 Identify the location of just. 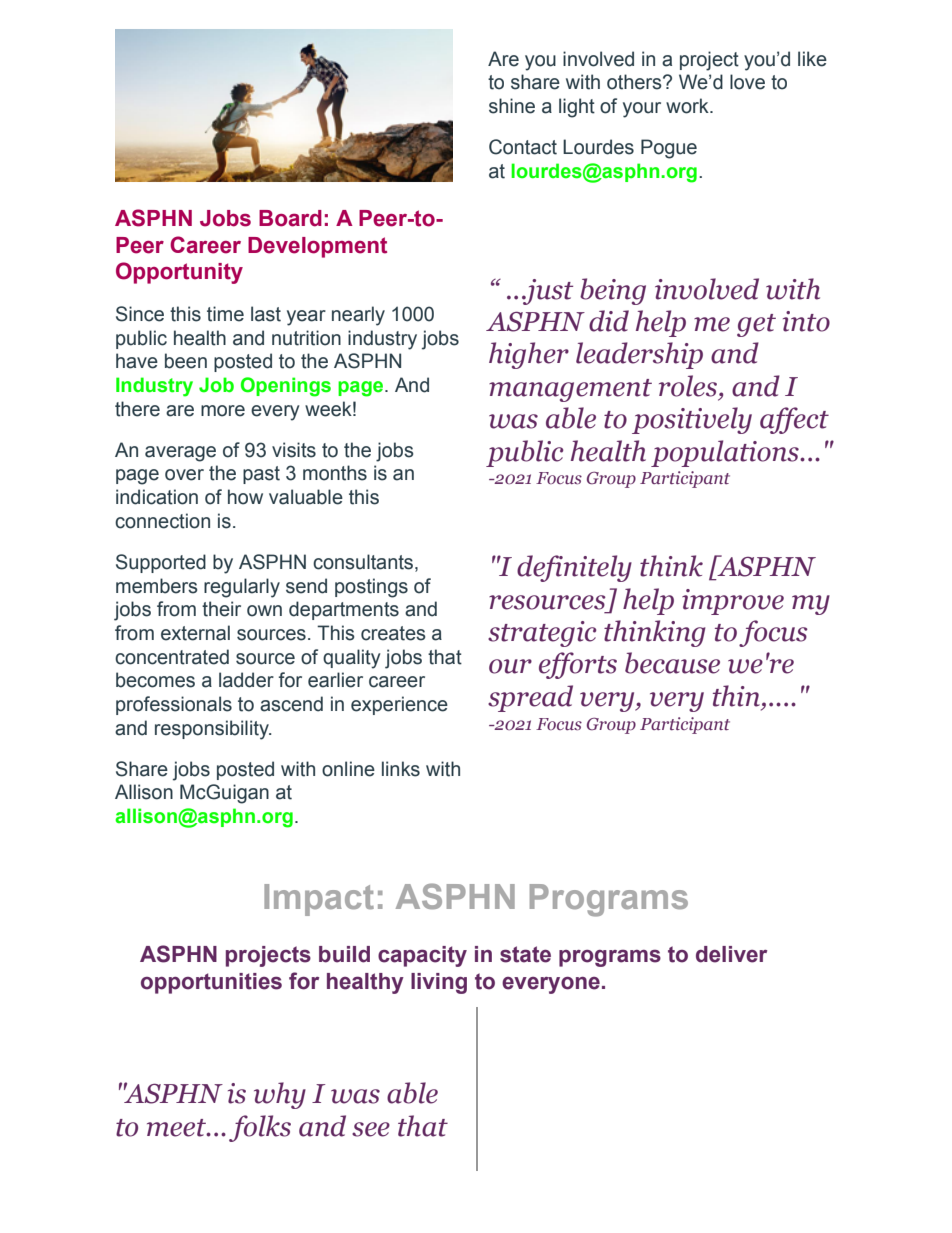
(547, 292).
